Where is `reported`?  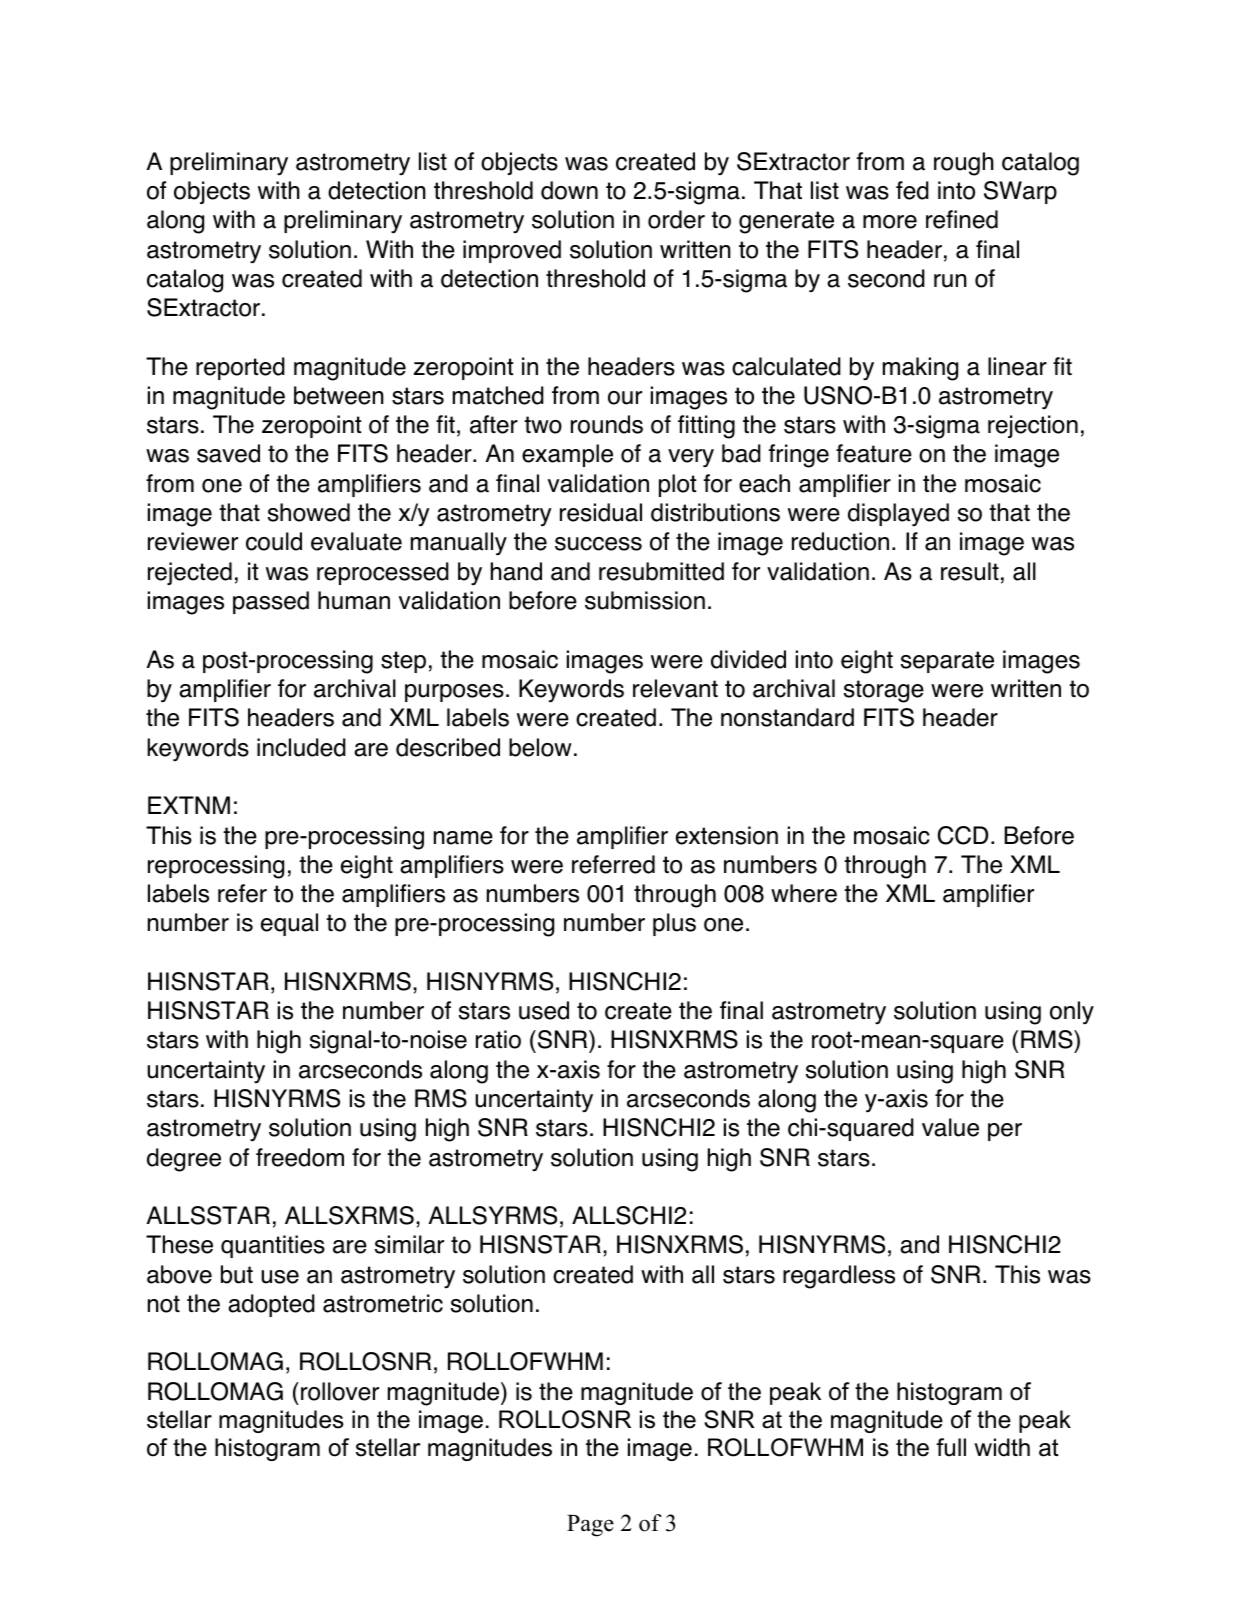
reported is located at coordinates (240, 368).
